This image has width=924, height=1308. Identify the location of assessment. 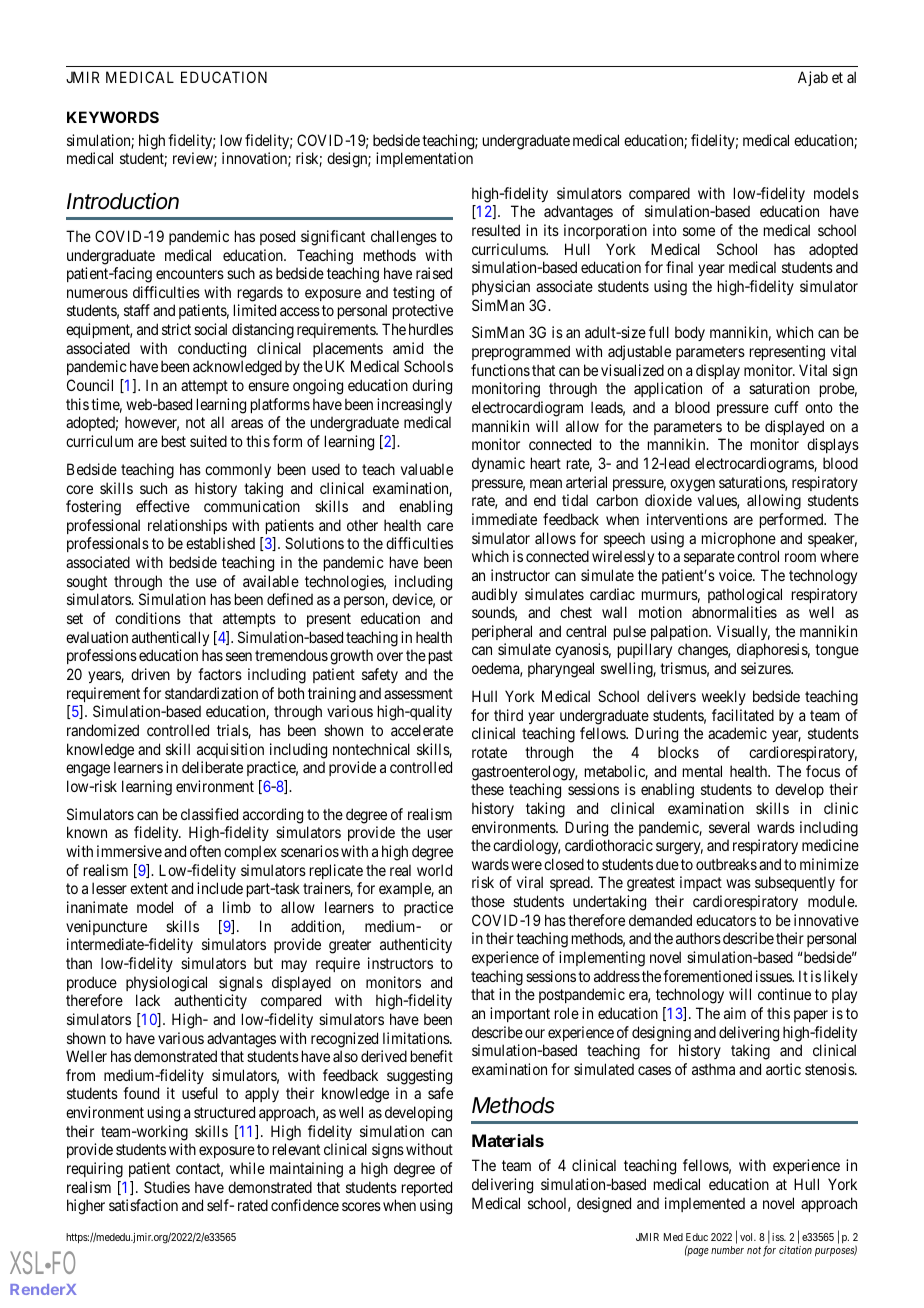
(418, 693).
